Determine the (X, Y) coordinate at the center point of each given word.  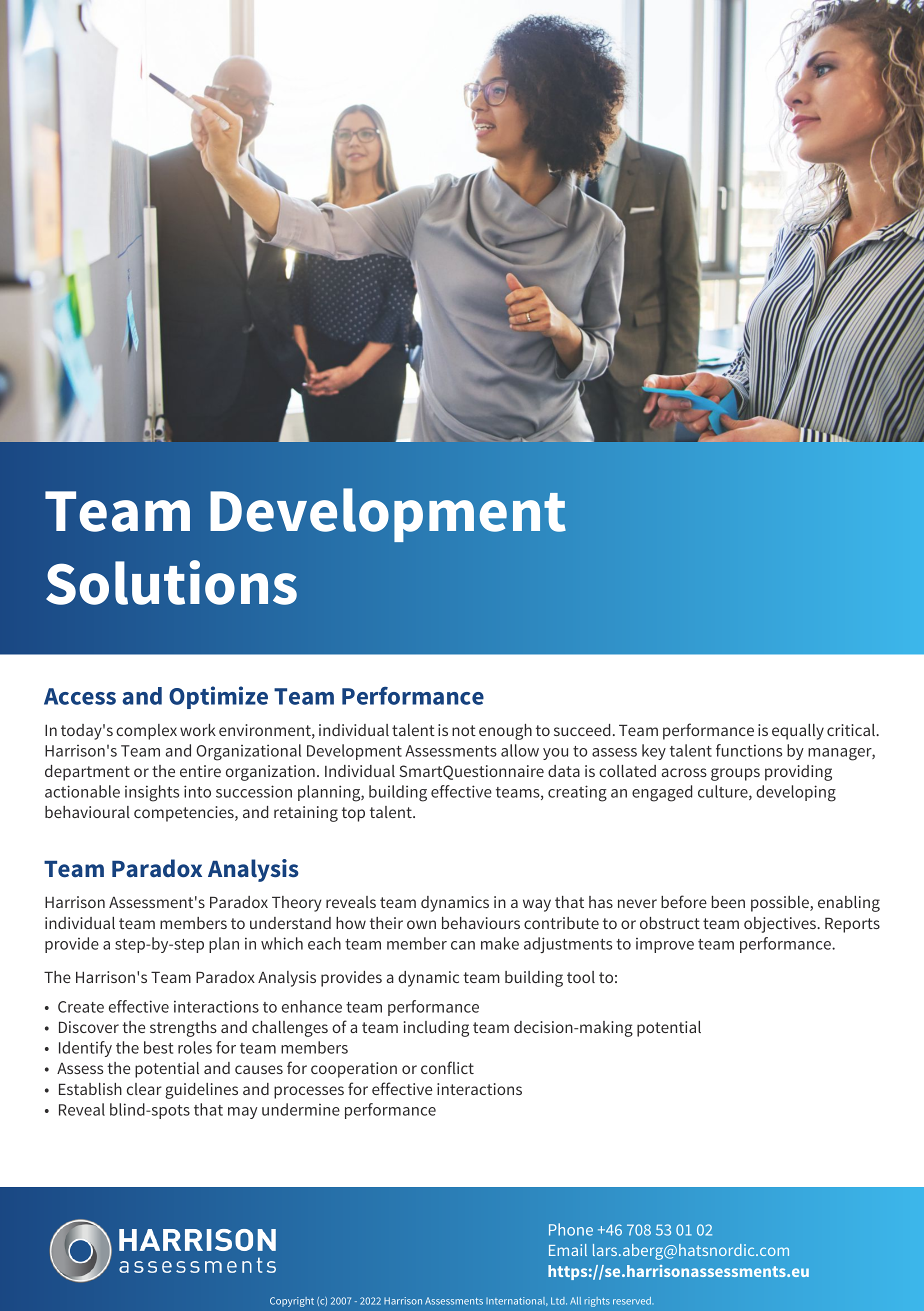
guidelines (201, 1091)
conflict (447, 1067)
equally (798, 732)
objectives (781, 925)
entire (200, 771)
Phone (571, 1229)
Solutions (171, 582)
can (463, 945)
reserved (633, 1301)
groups (735, 774)
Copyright (292, 1302)
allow (520, 750)
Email (568, 1250)
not (464, 730)
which (282, 943)
